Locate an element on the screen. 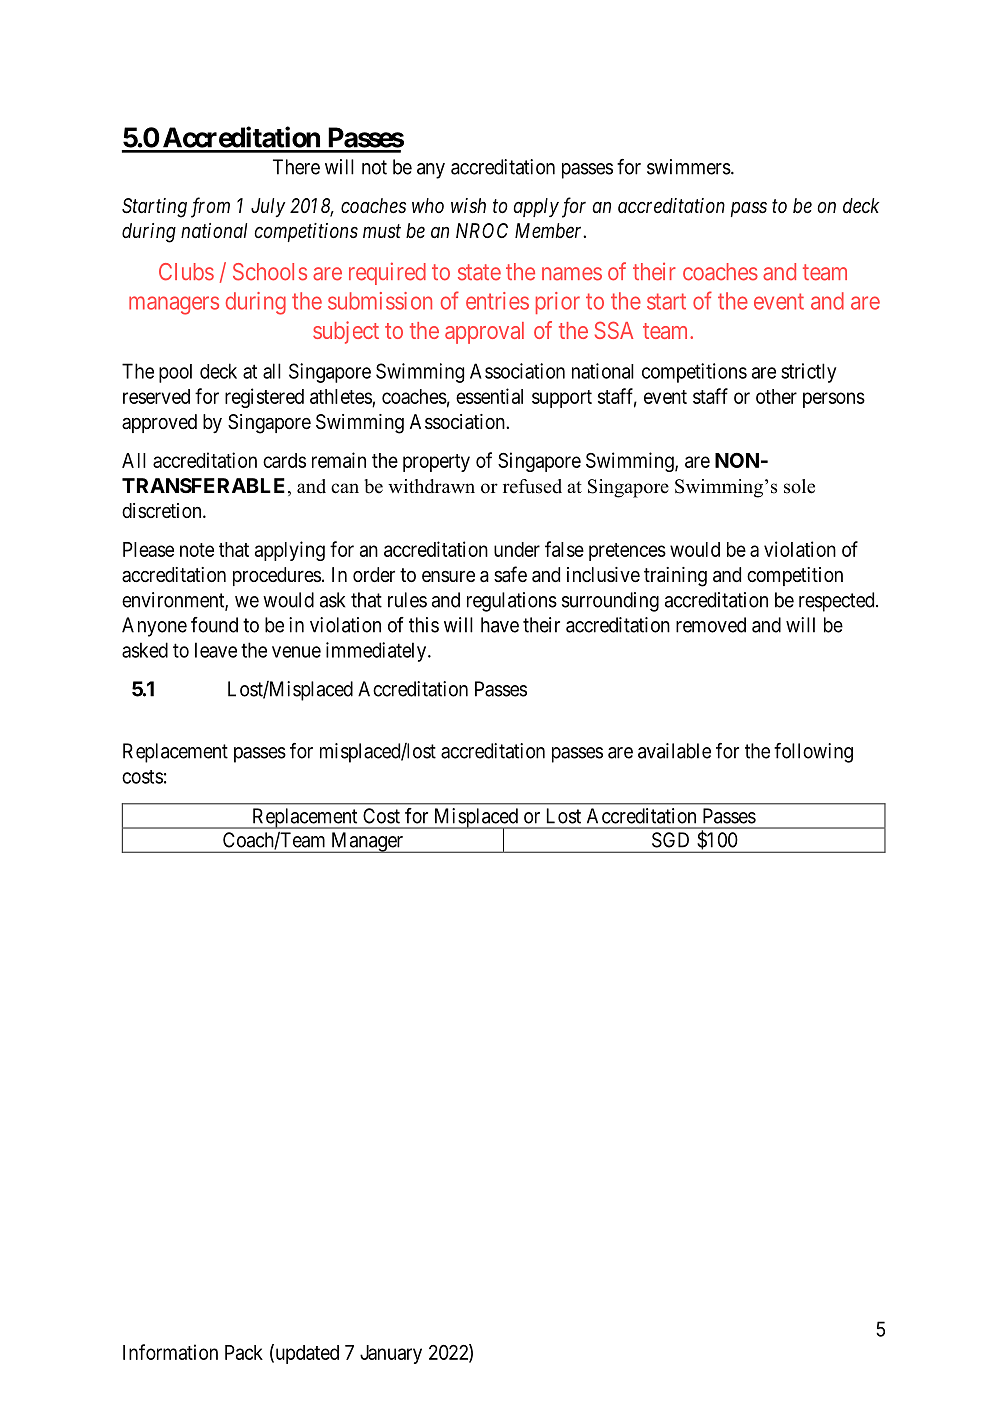 The width and height of the screenshot is (1007, 1424). wish is located at coordinates (468, 206).
